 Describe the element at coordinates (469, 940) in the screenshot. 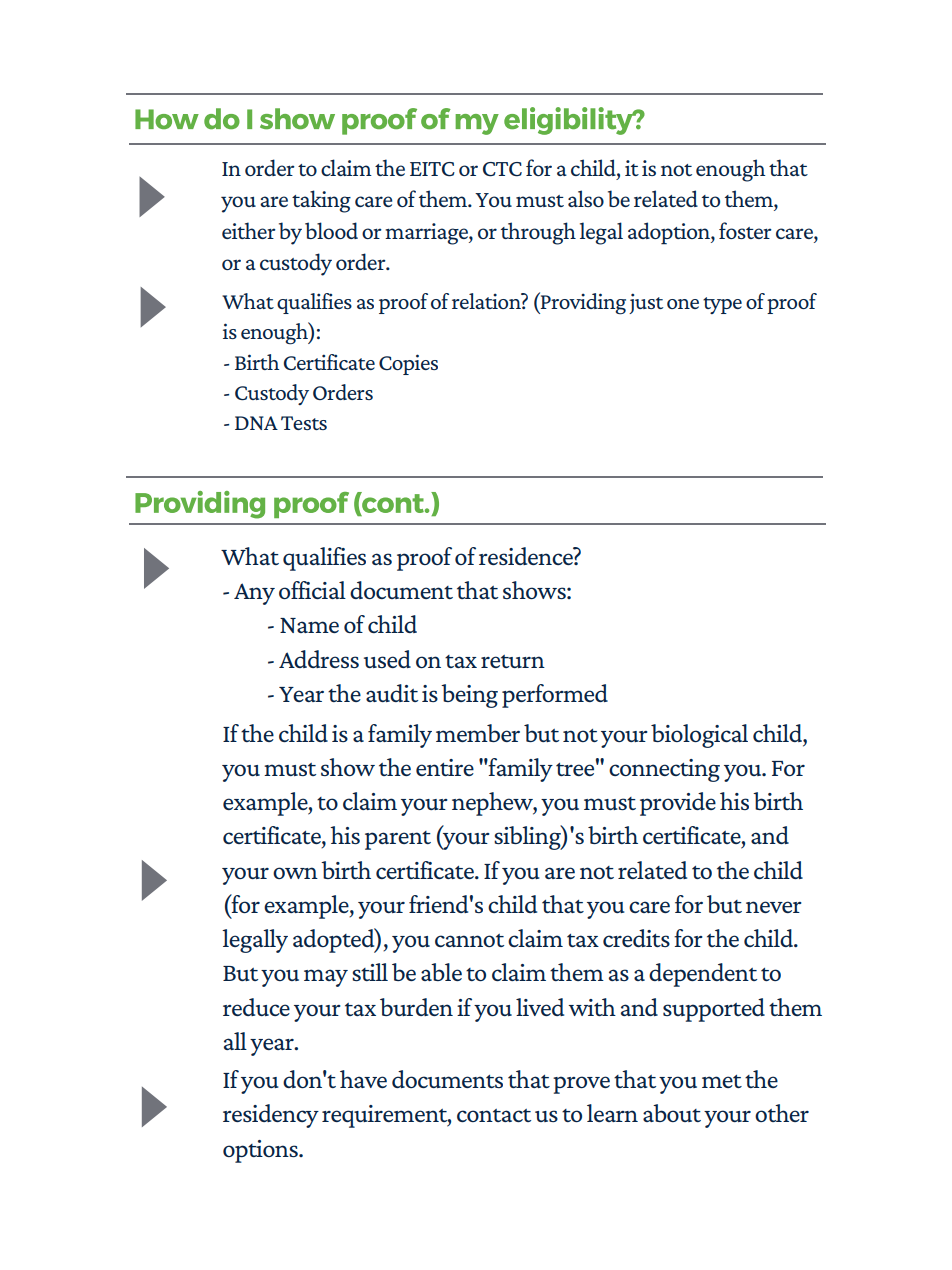

I see `cannot` at that location.
